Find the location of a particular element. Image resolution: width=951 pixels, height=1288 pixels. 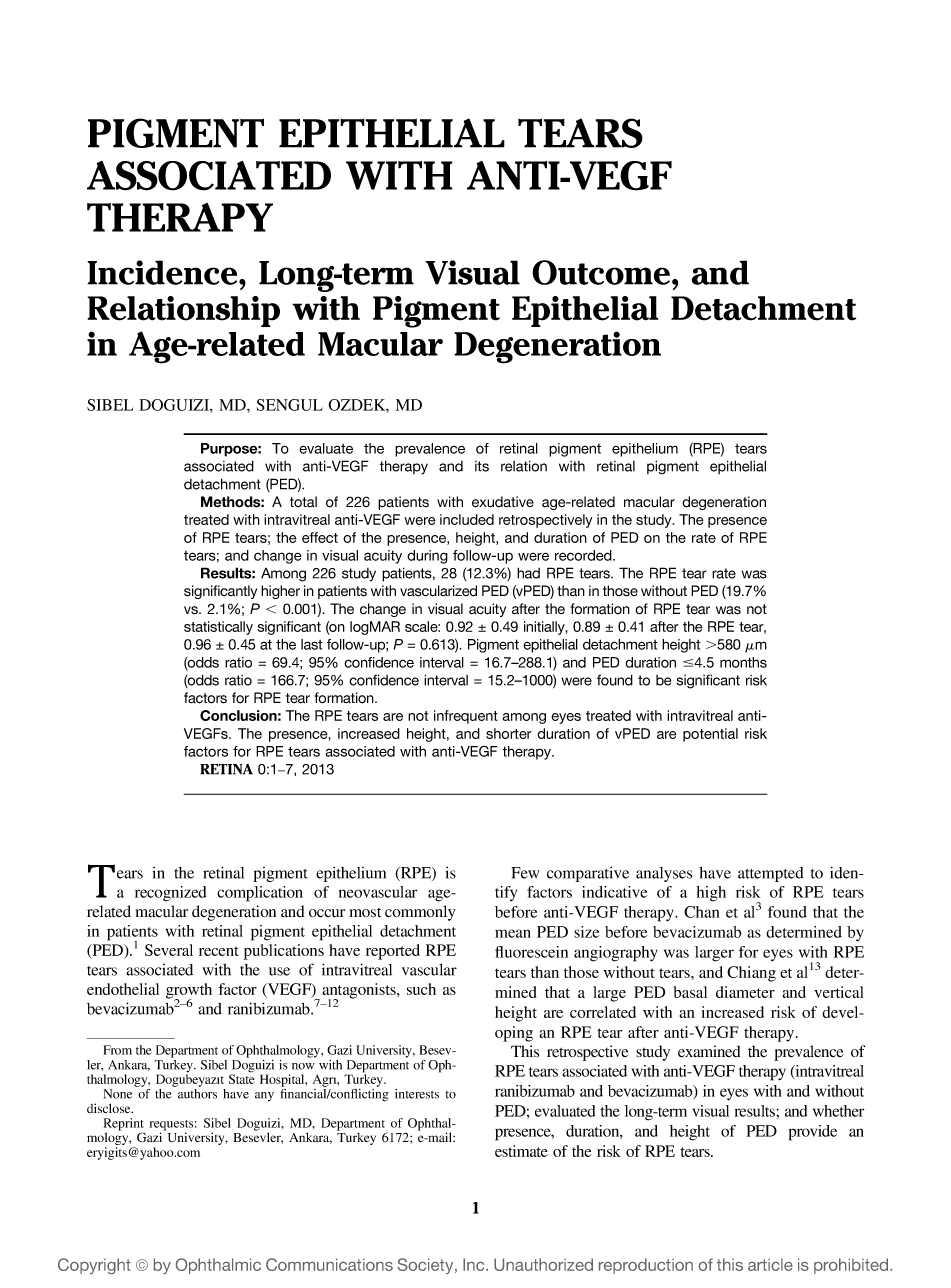

Outcome is located at coordinates (602, 272).
